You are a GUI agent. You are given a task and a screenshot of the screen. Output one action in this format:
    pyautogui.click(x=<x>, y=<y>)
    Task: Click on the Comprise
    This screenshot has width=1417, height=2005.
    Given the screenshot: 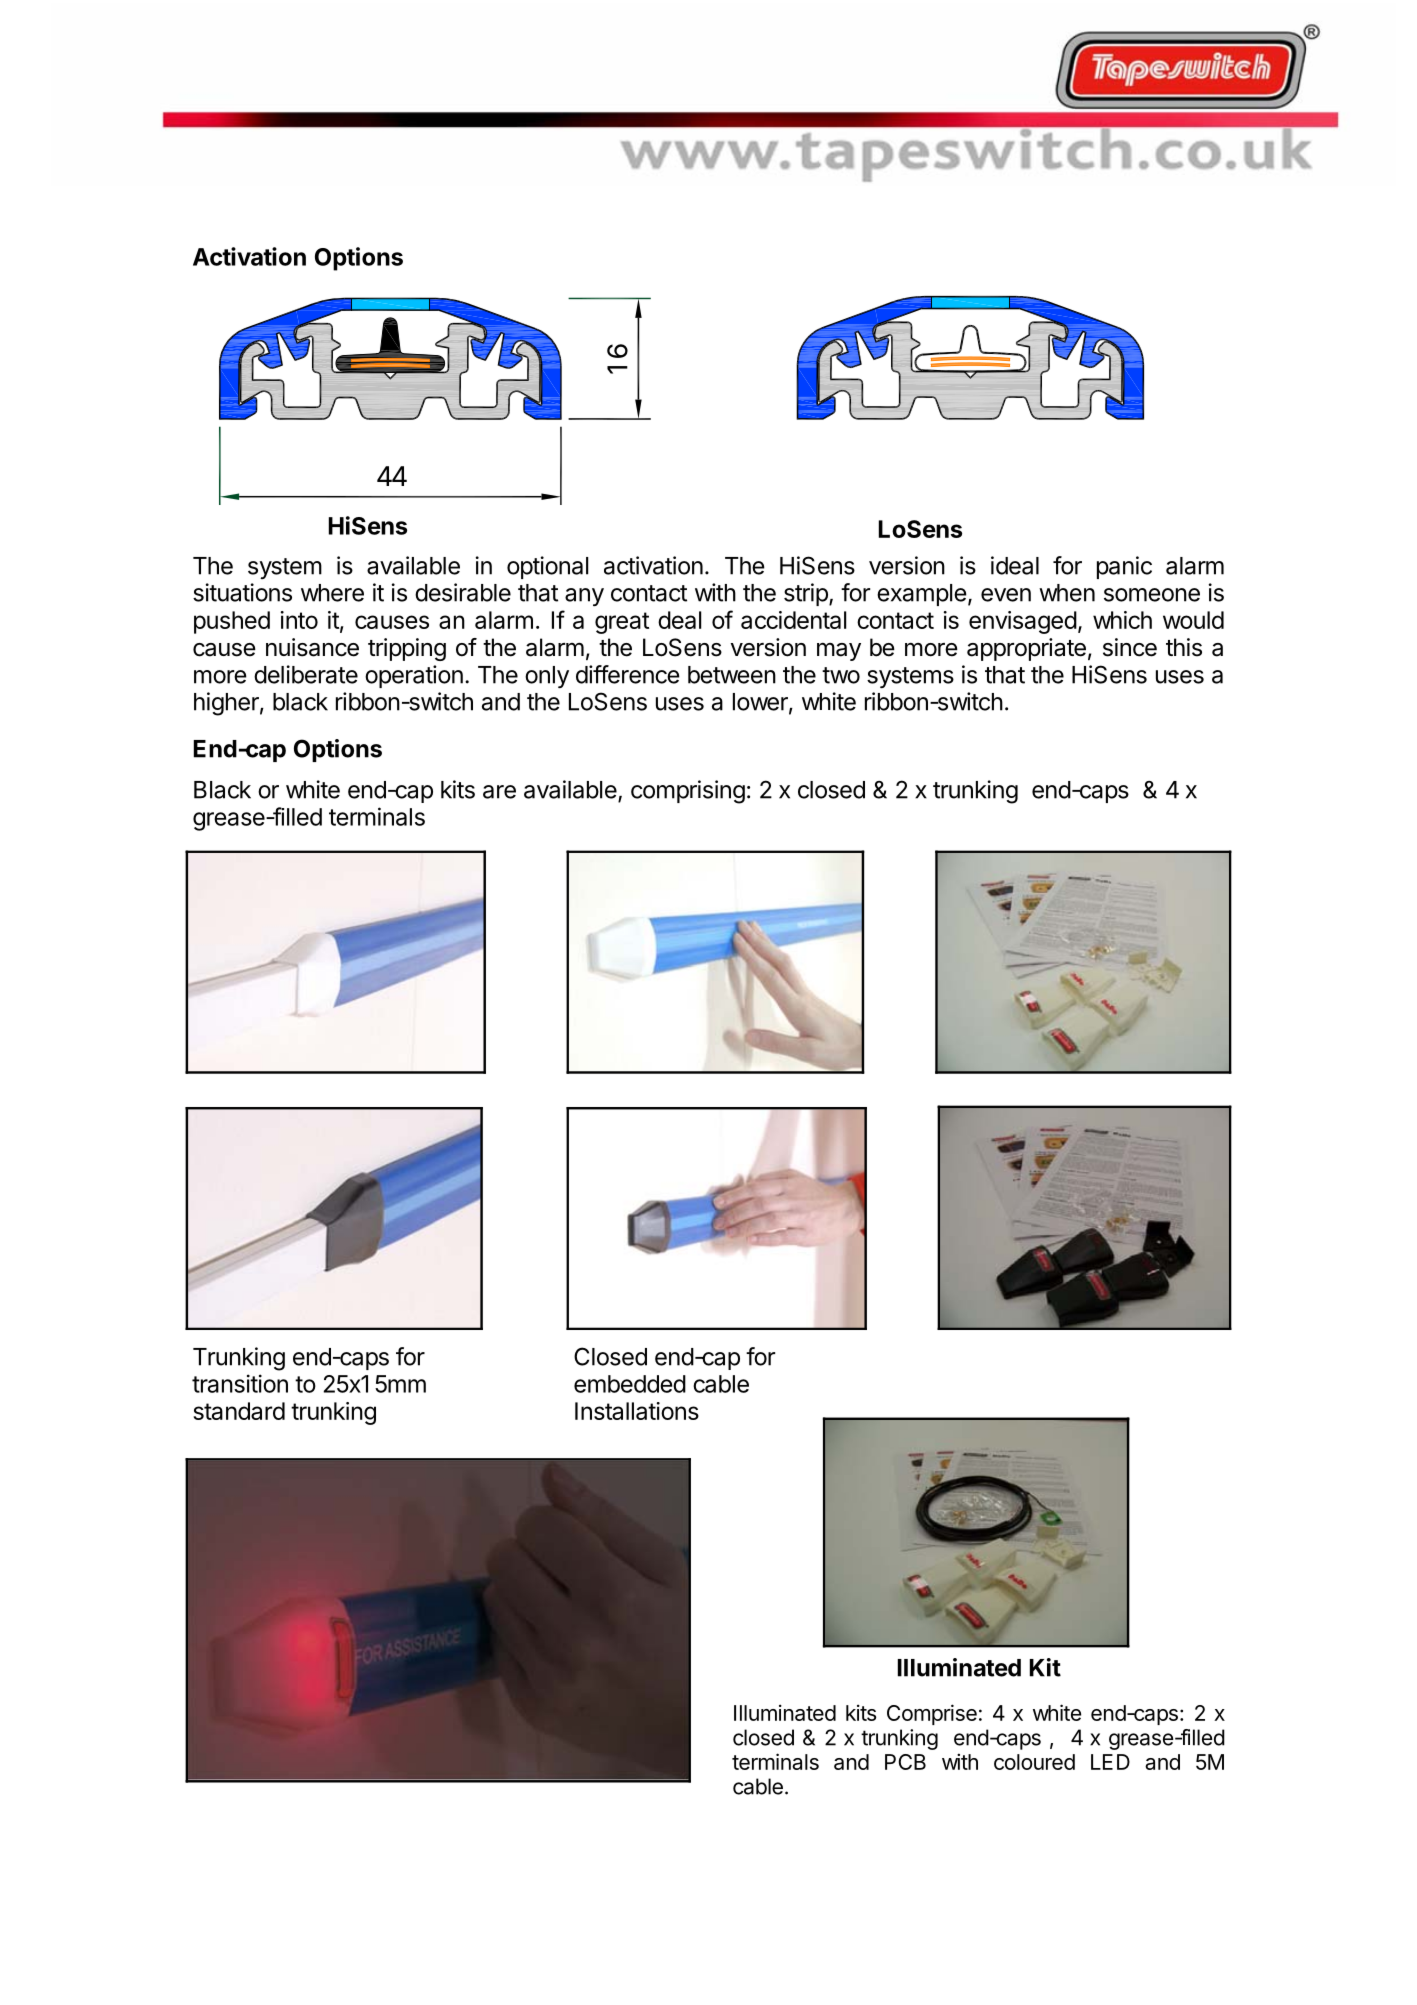 What is the action you would take?
    pyautogui.click(x=932, y=1714)
